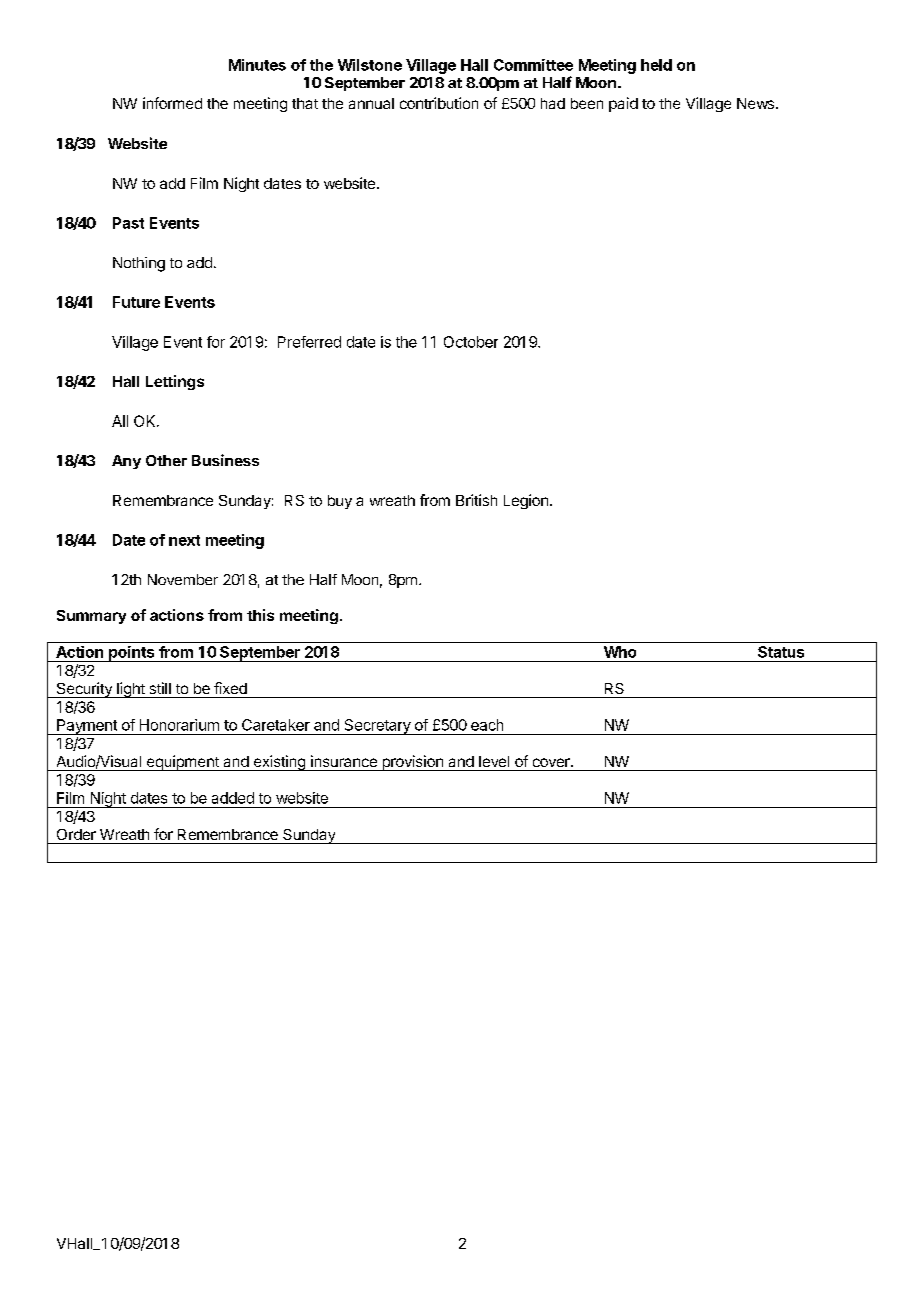 This page has height=1308, width=924. Describe the element at coordinates (172, 103) in the page. I see `informed` at that location.
